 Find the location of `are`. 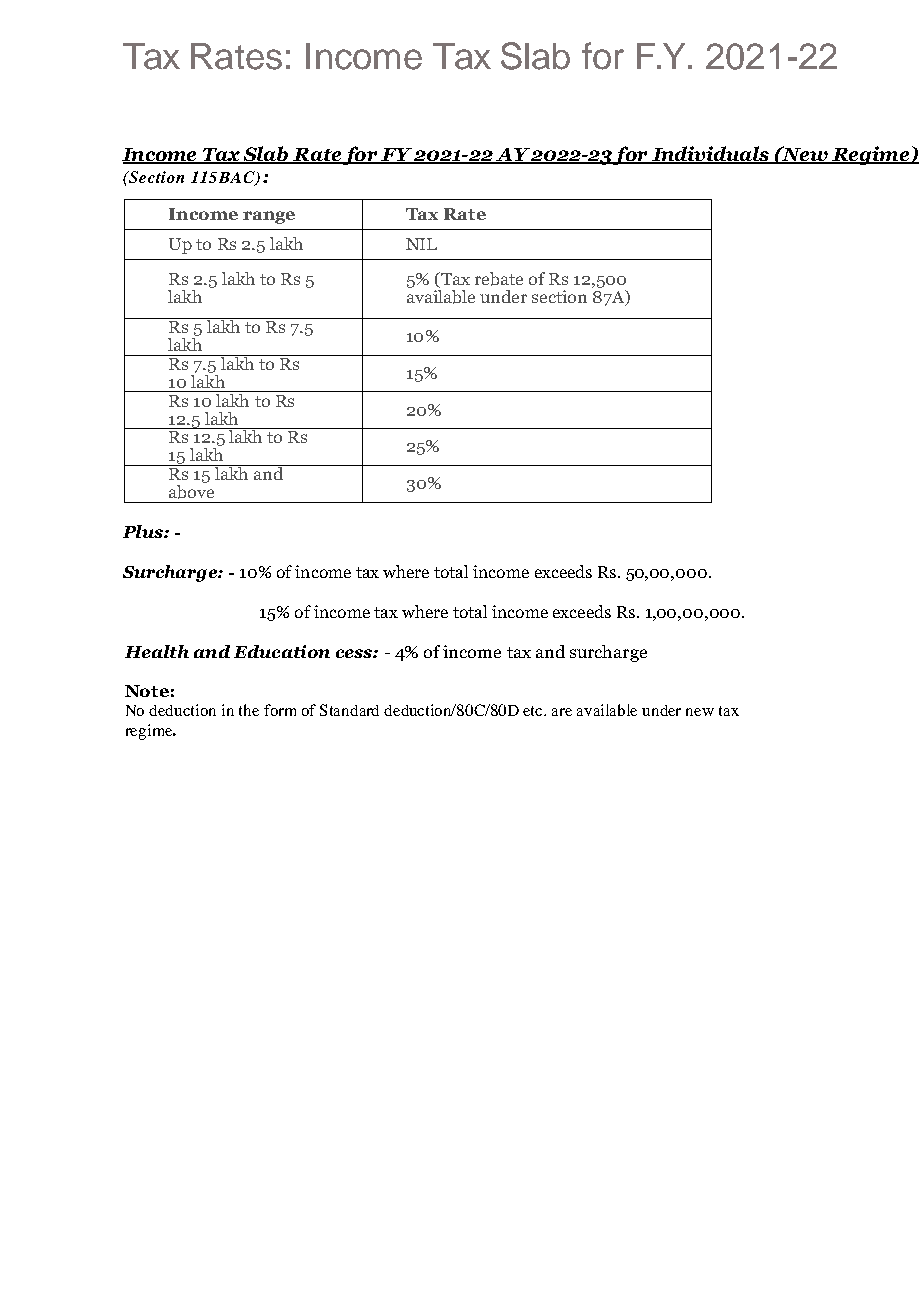

are is located at coordinates (562, 712).
